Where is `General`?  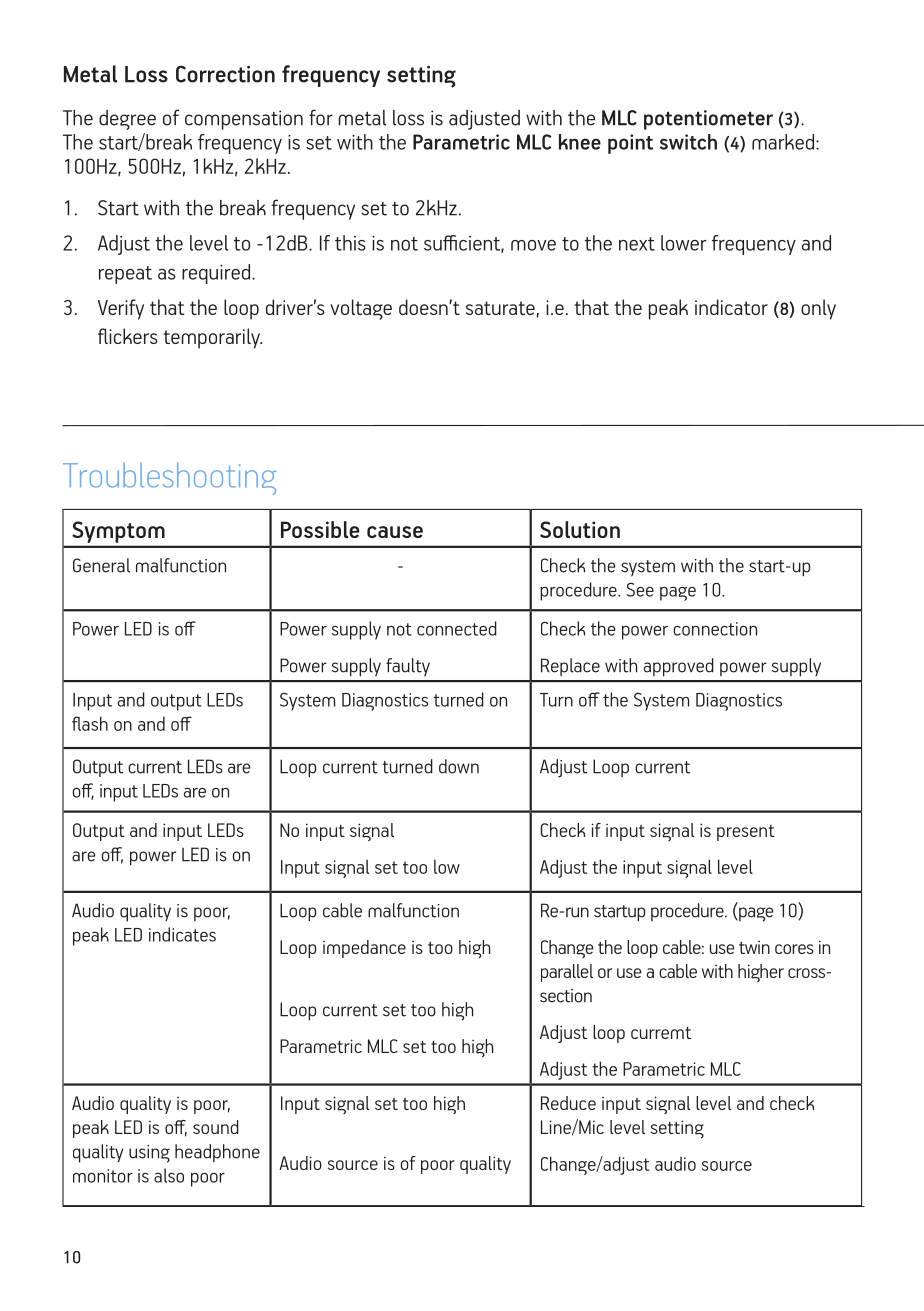 General is located at coordinates (101, 565).
